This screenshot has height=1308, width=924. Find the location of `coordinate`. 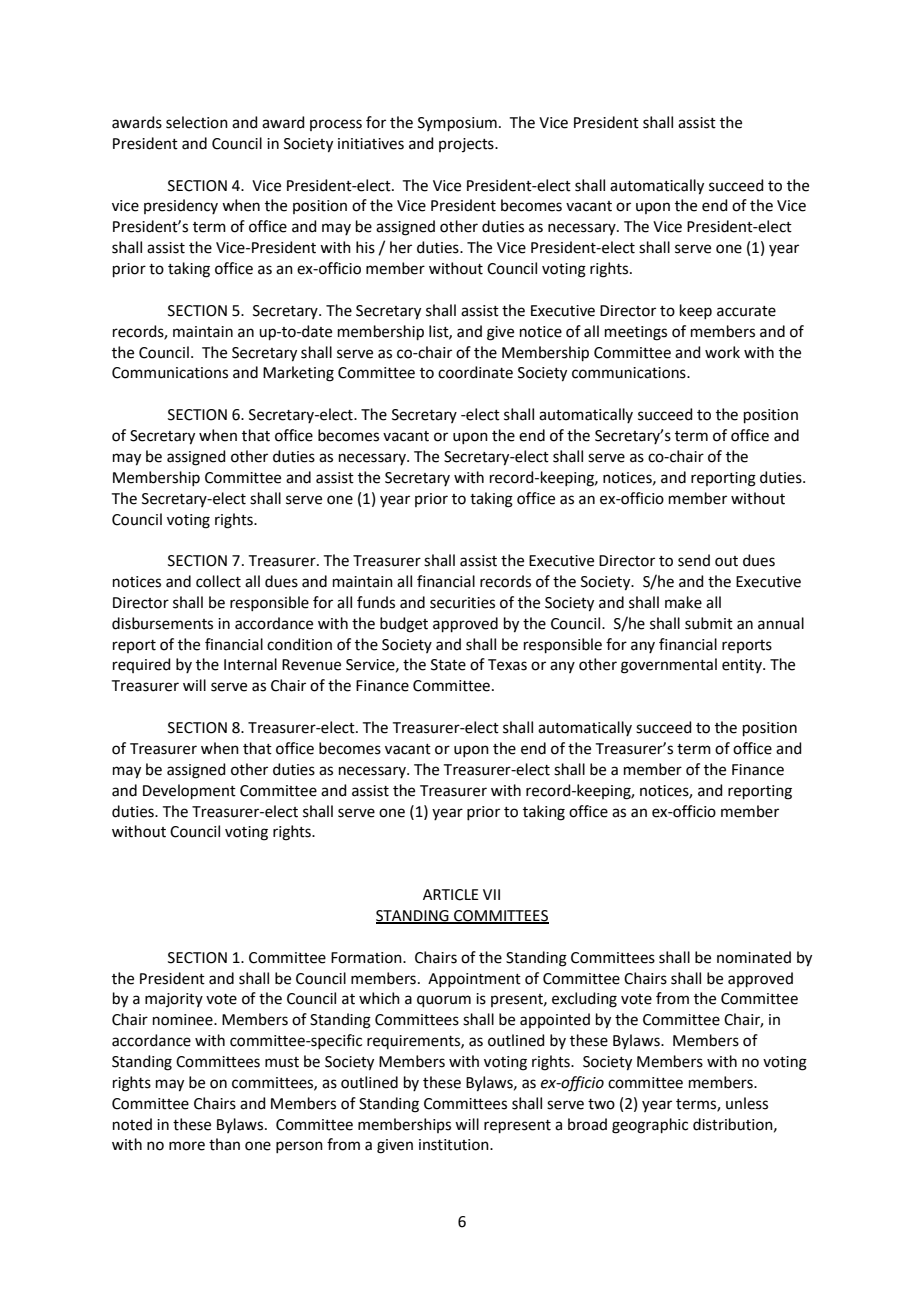

coordinate is located at coordinates (475, 372).
